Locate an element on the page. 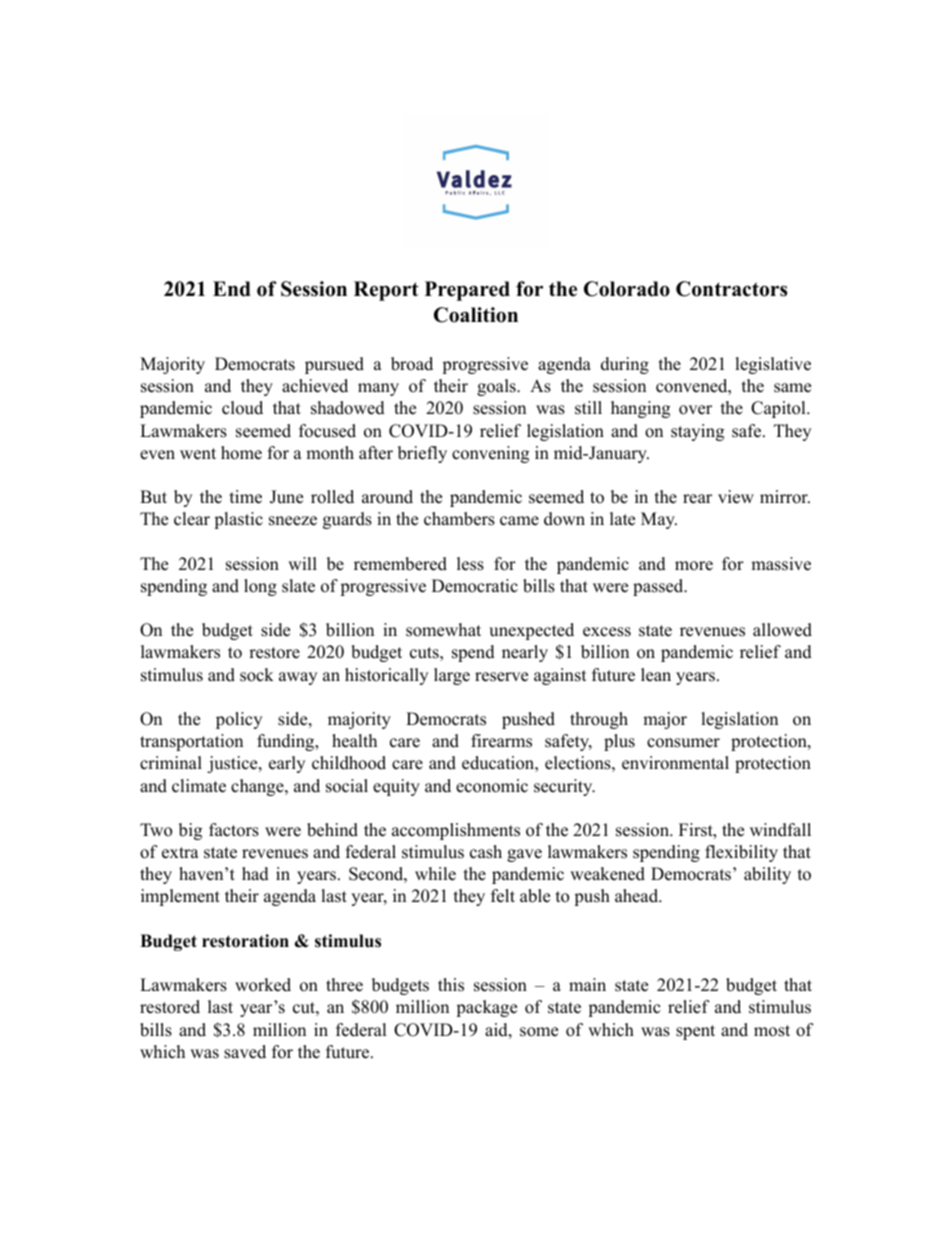 This image has width=952, height=1233. consumer is located at coordinates (683, 743).
